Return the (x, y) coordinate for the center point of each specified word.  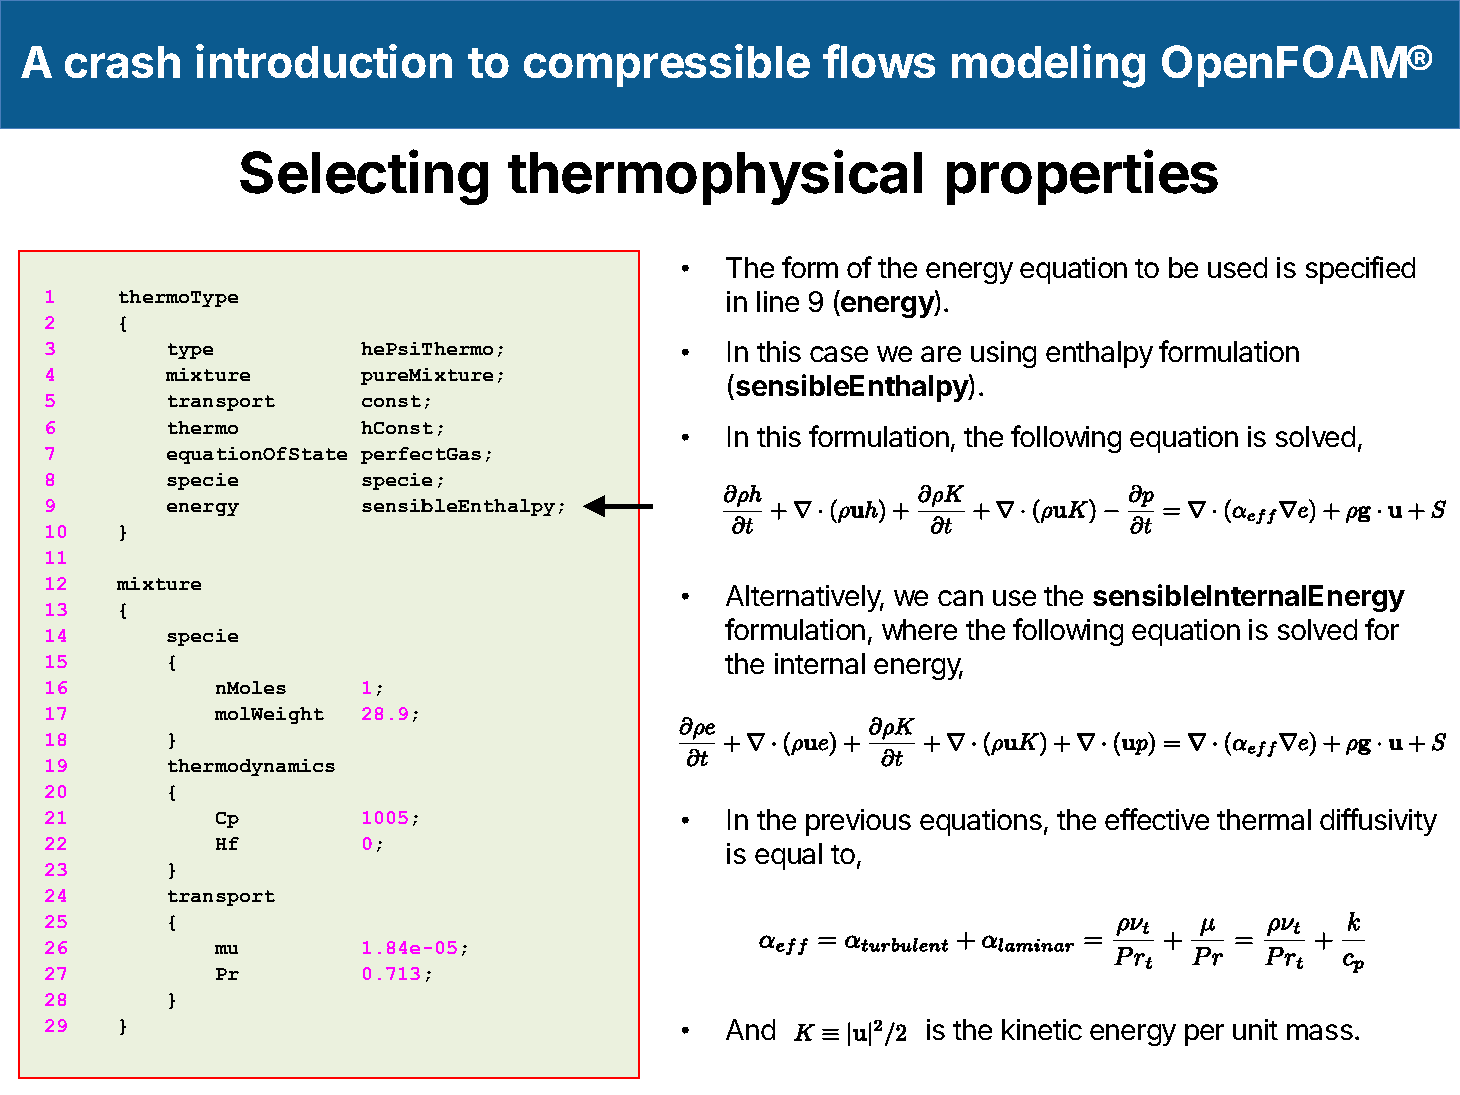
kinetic (1042, 1029)
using (1003, 354)
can (960, 598)
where (919, 629)
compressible (667, 65)
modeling (1048, 66)
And (750, 1029)
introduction (324, 61)
